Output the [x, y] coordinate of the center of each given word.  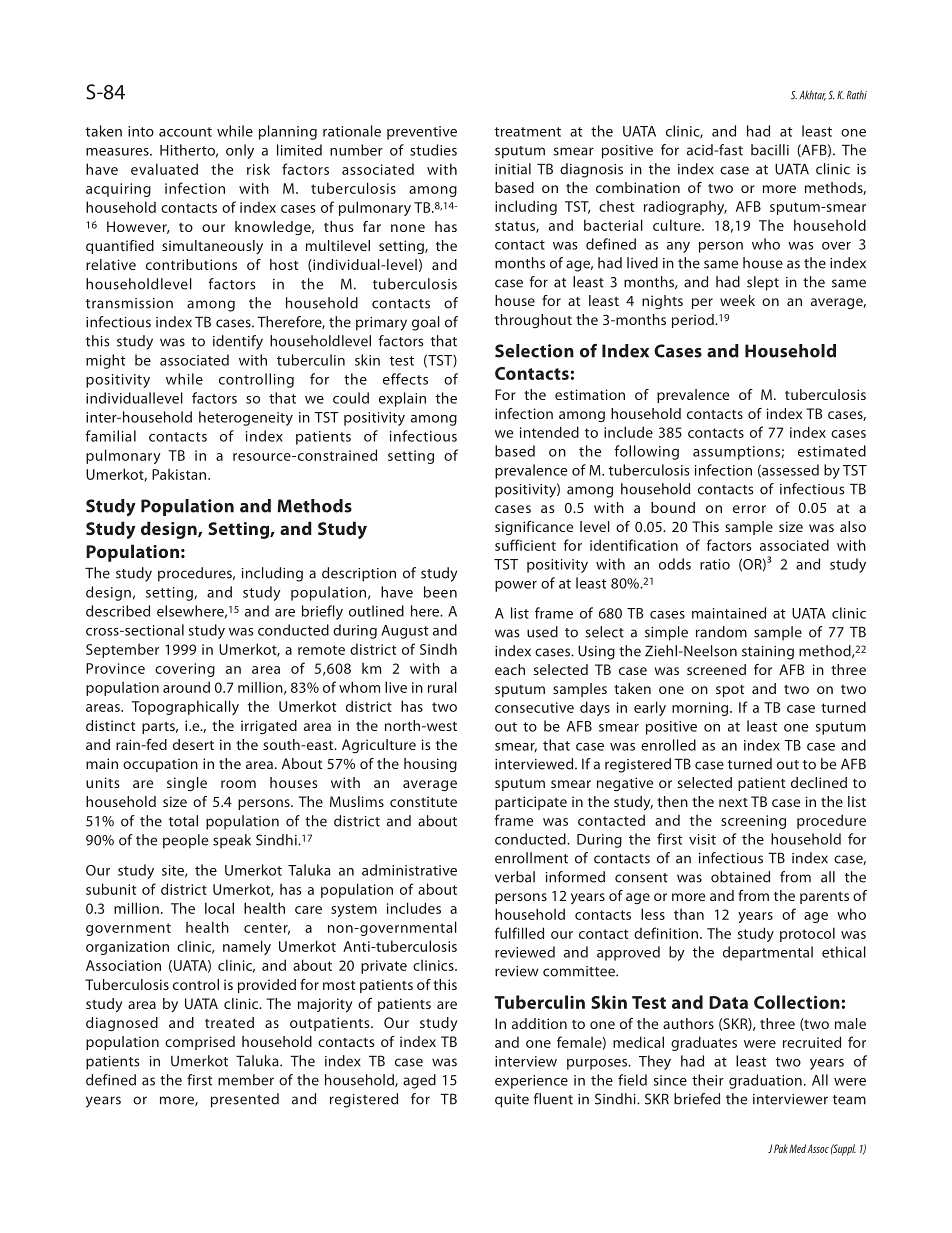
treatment [528, 132]
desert [193, 744]
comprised [200, 1043]
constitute [423, 801]
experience [531, 1082]
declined [819, 782]
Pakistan [180, 474]
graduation [765, 1081]
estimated [832, 451]
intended [549, 432]
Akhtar [813, 95]
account [185, 132]
